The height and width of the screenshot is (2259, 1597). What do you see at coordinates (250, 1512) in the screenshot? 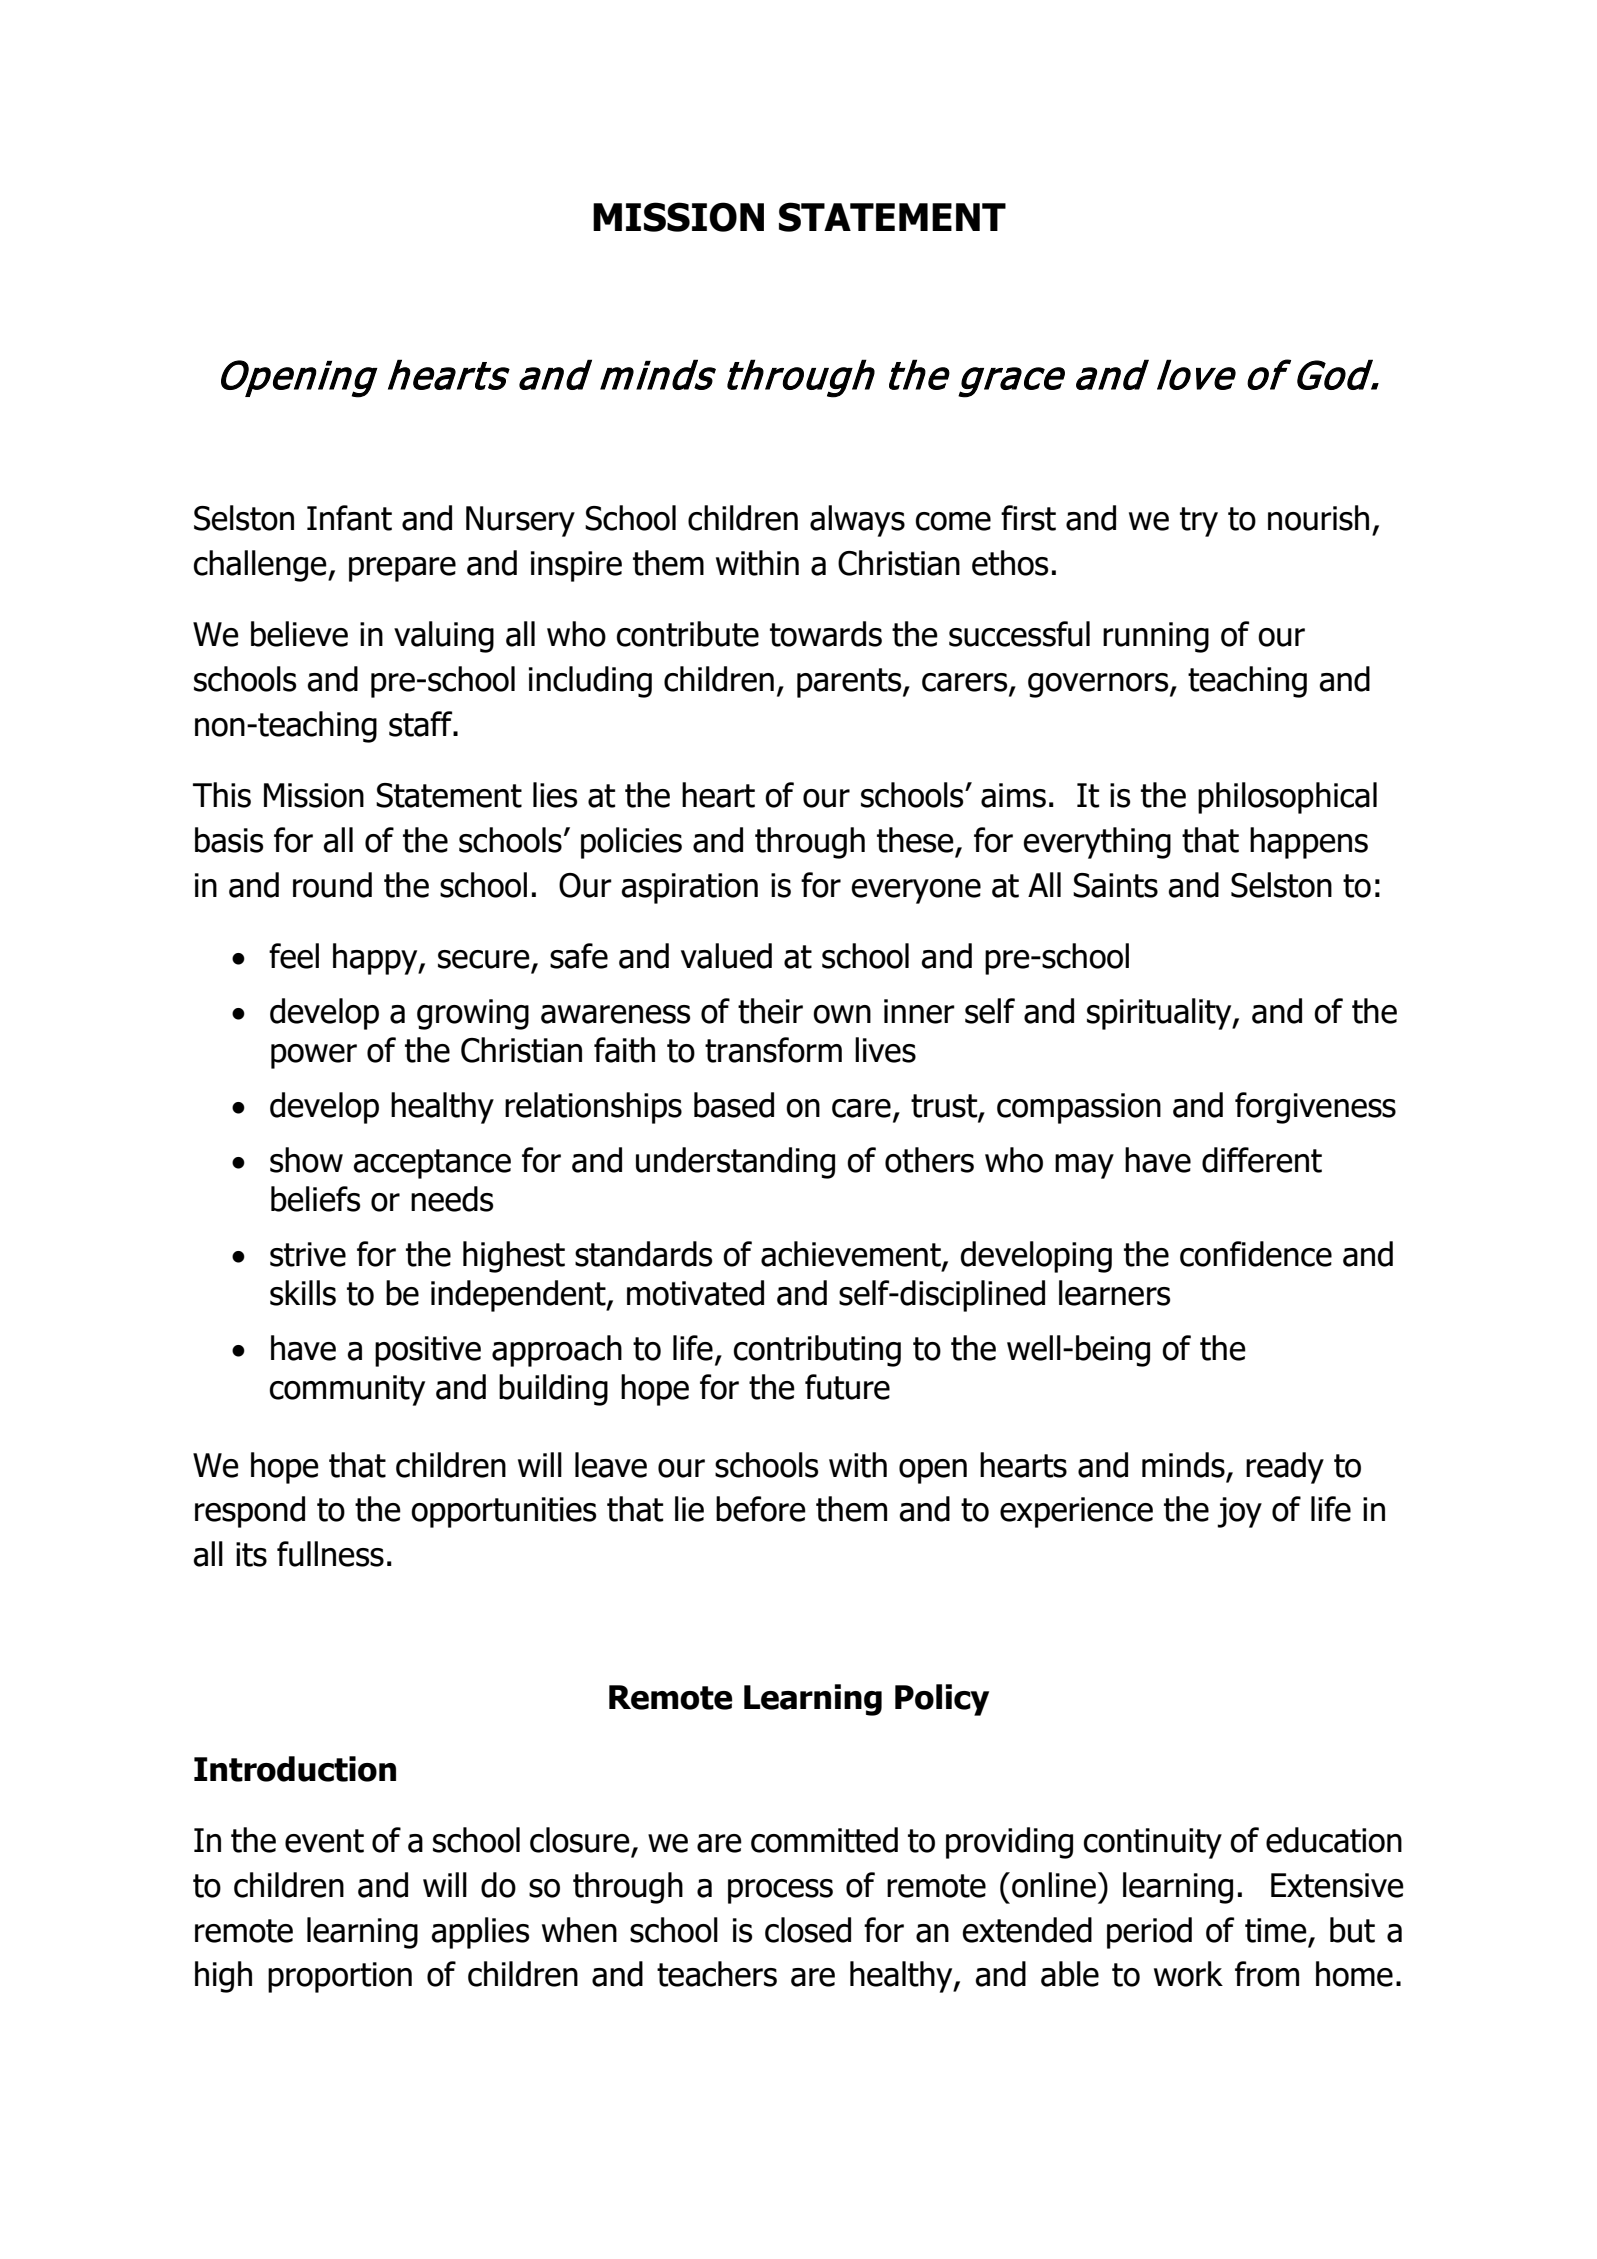
I see `respond` at bounding box center [250, 1512].
